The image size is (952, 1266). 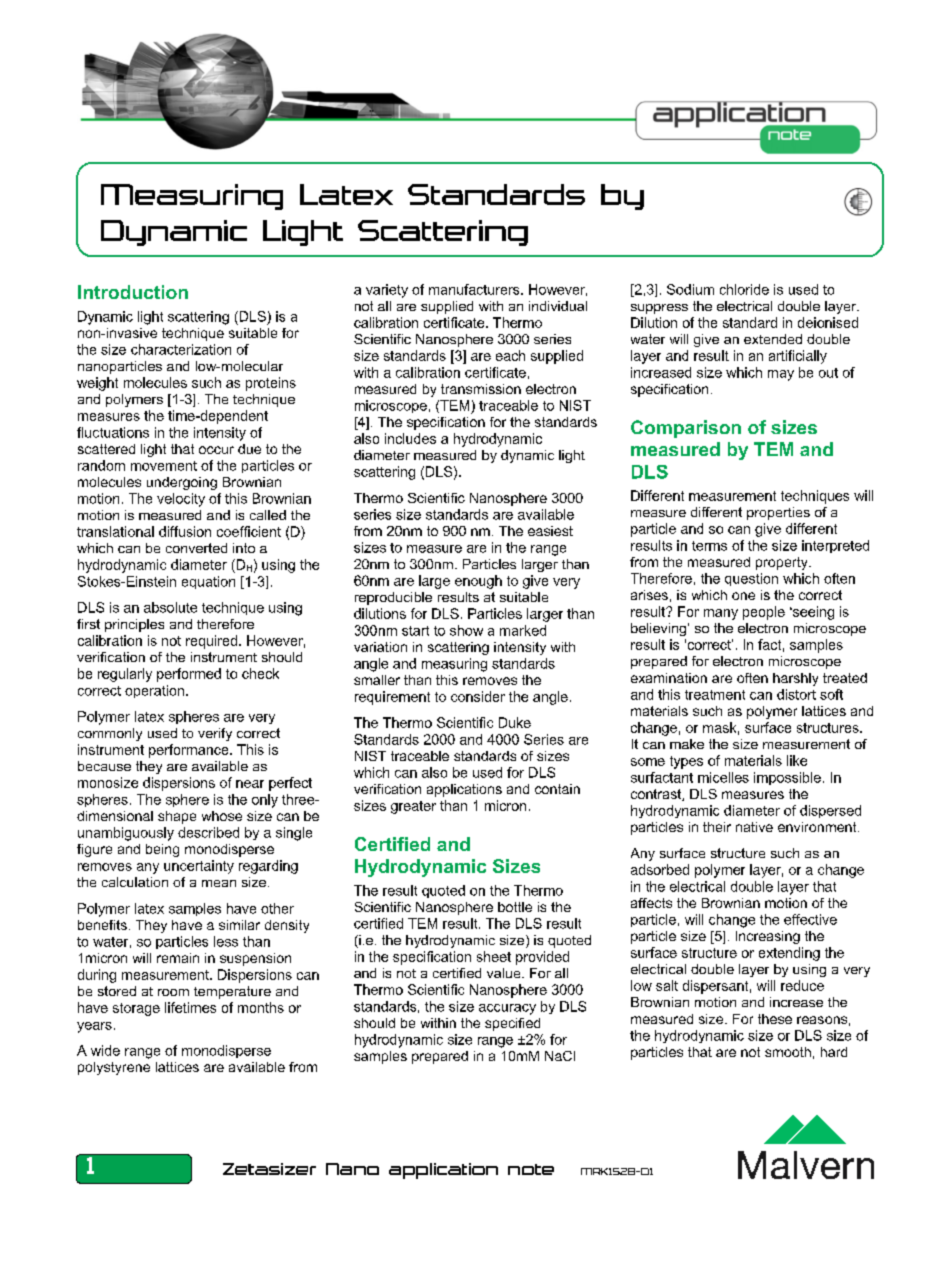 I want to click on bottle, so click(x=515, y=907).
